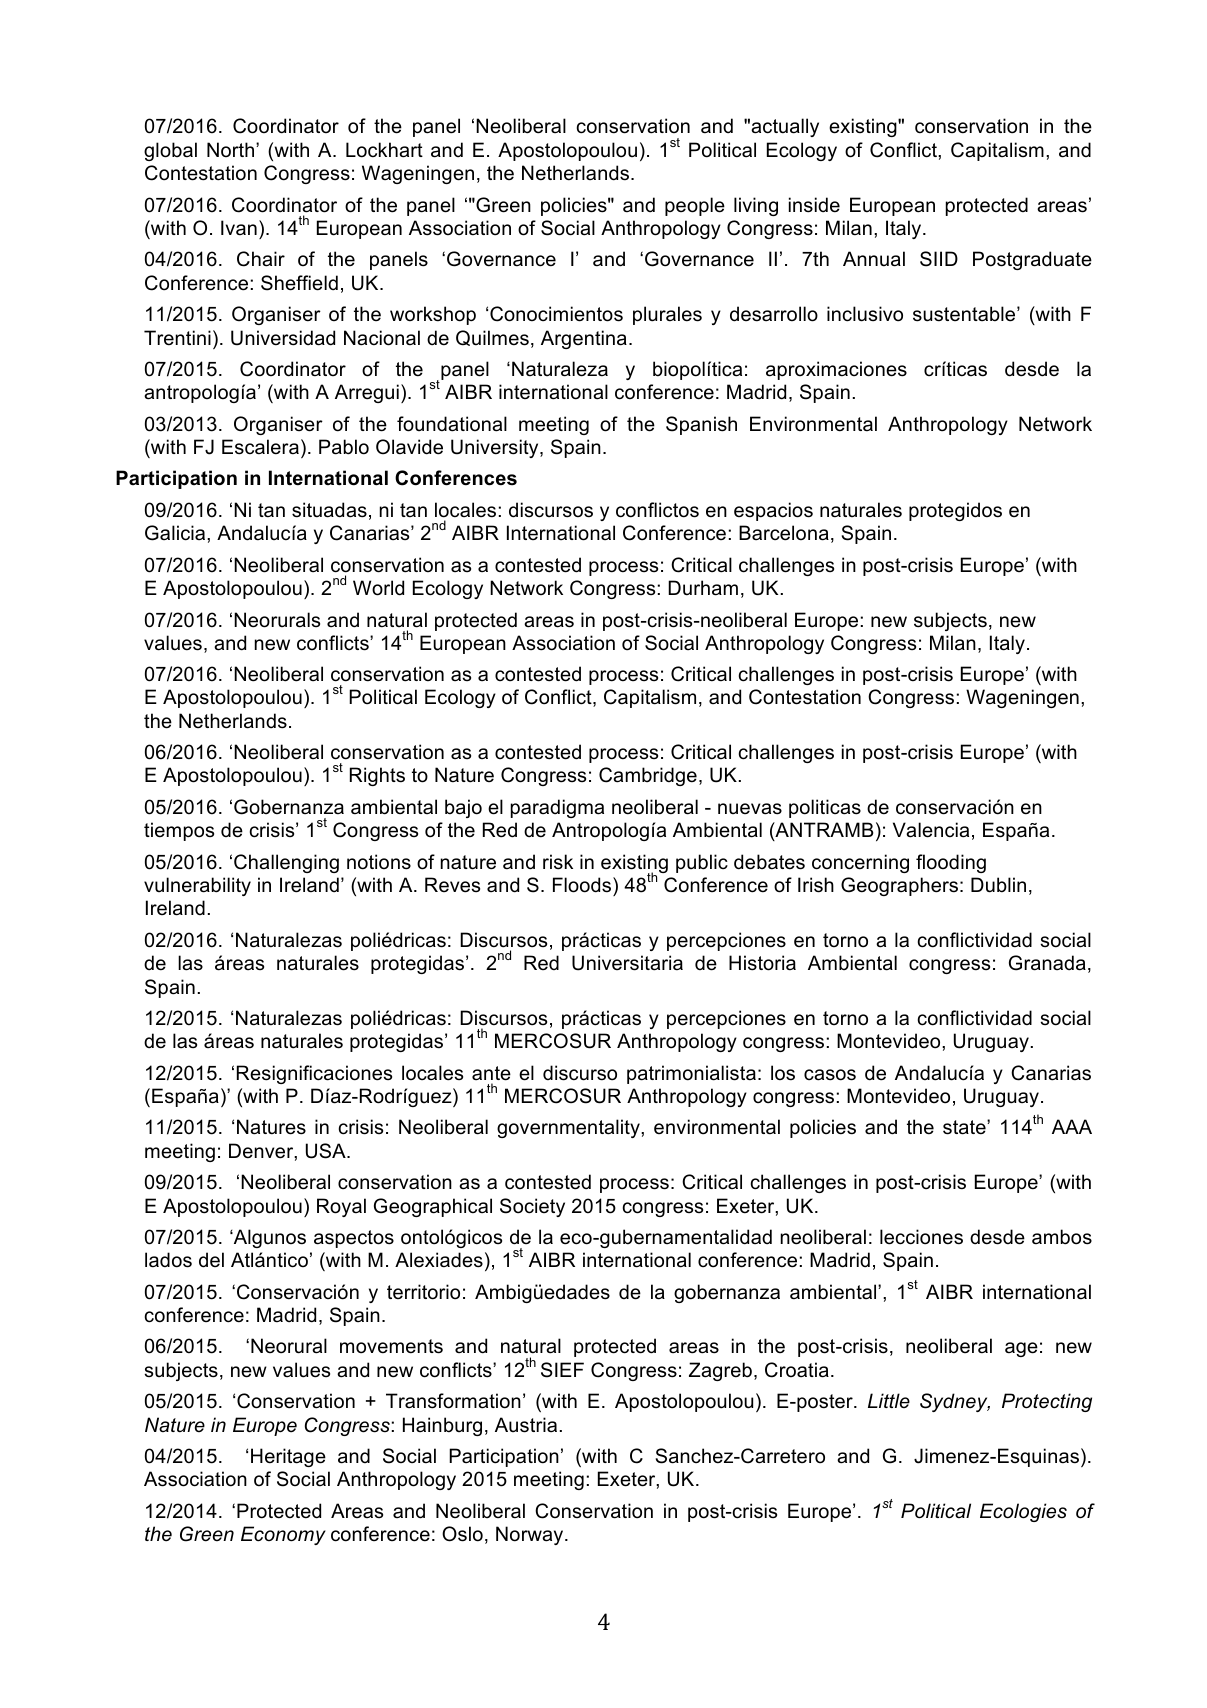 This screenshot has height=1708, width=1207. Describe the element at coordinates (874, 259) in the screenshot. I see `Annual` at that location.
